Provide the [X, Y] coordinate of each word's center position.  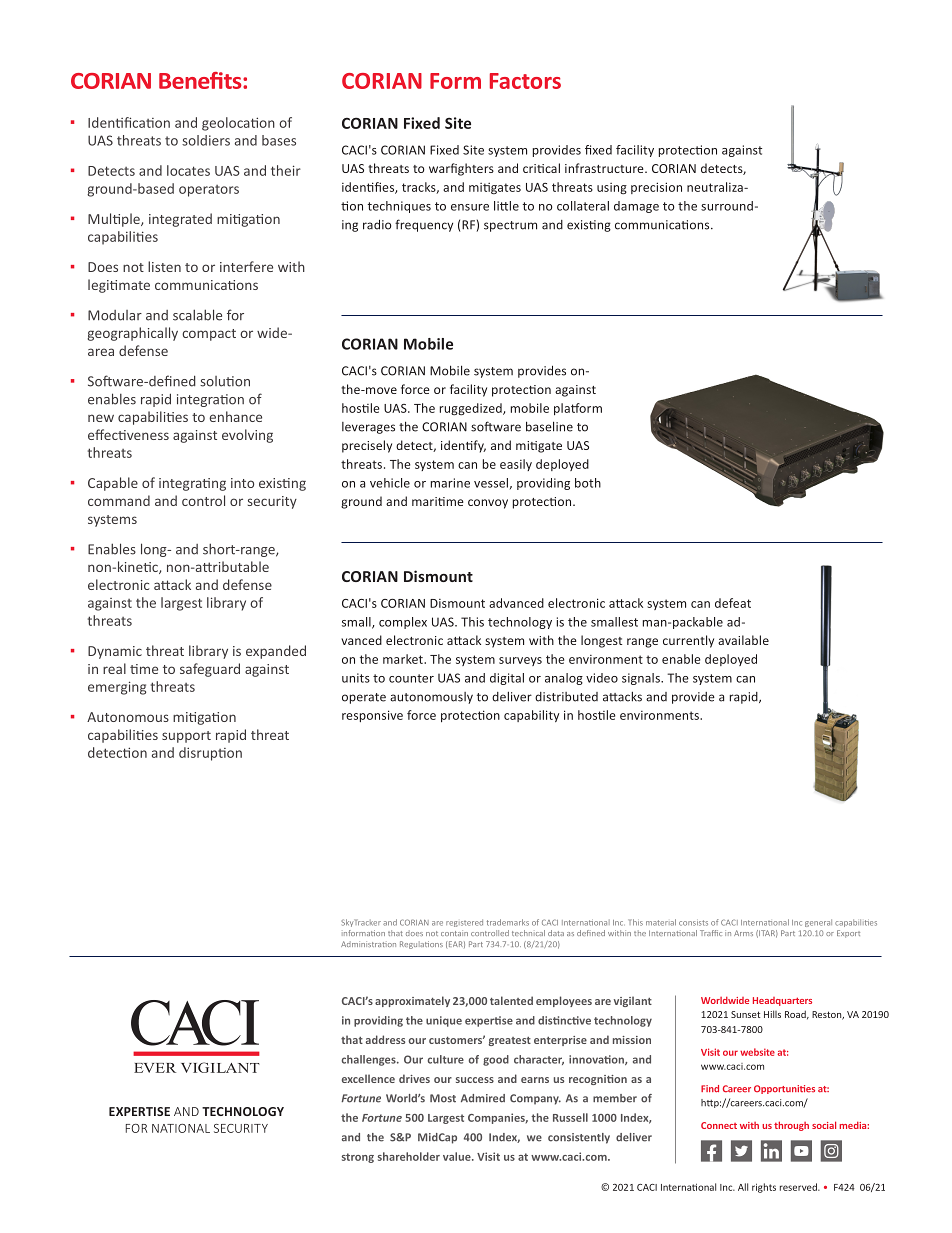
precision [656, 188]
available [743, 640]
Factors [525, 81]
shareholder [409, 1156]
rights [764, 1188]
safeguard [210, 670]
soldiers [206, 140]
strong [358, 1158]
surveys [520, 661]
